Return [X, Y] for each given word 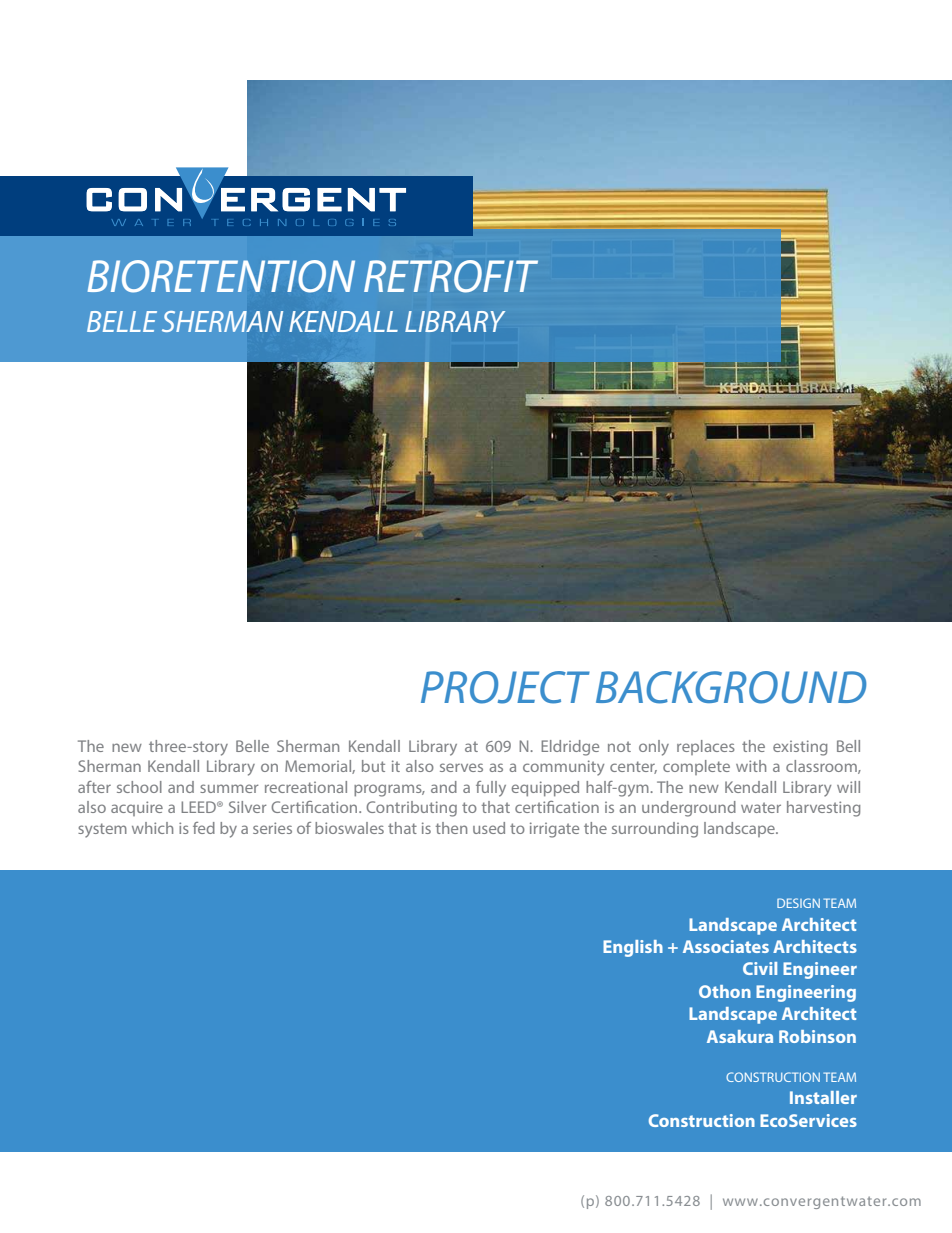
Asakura [740, 1036]
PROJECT [505, 687]
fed [204, 828]
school [139, 787]
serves [461, 767]
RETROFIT [451, 276]
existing [800, 748]
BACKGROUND [731, 687]
